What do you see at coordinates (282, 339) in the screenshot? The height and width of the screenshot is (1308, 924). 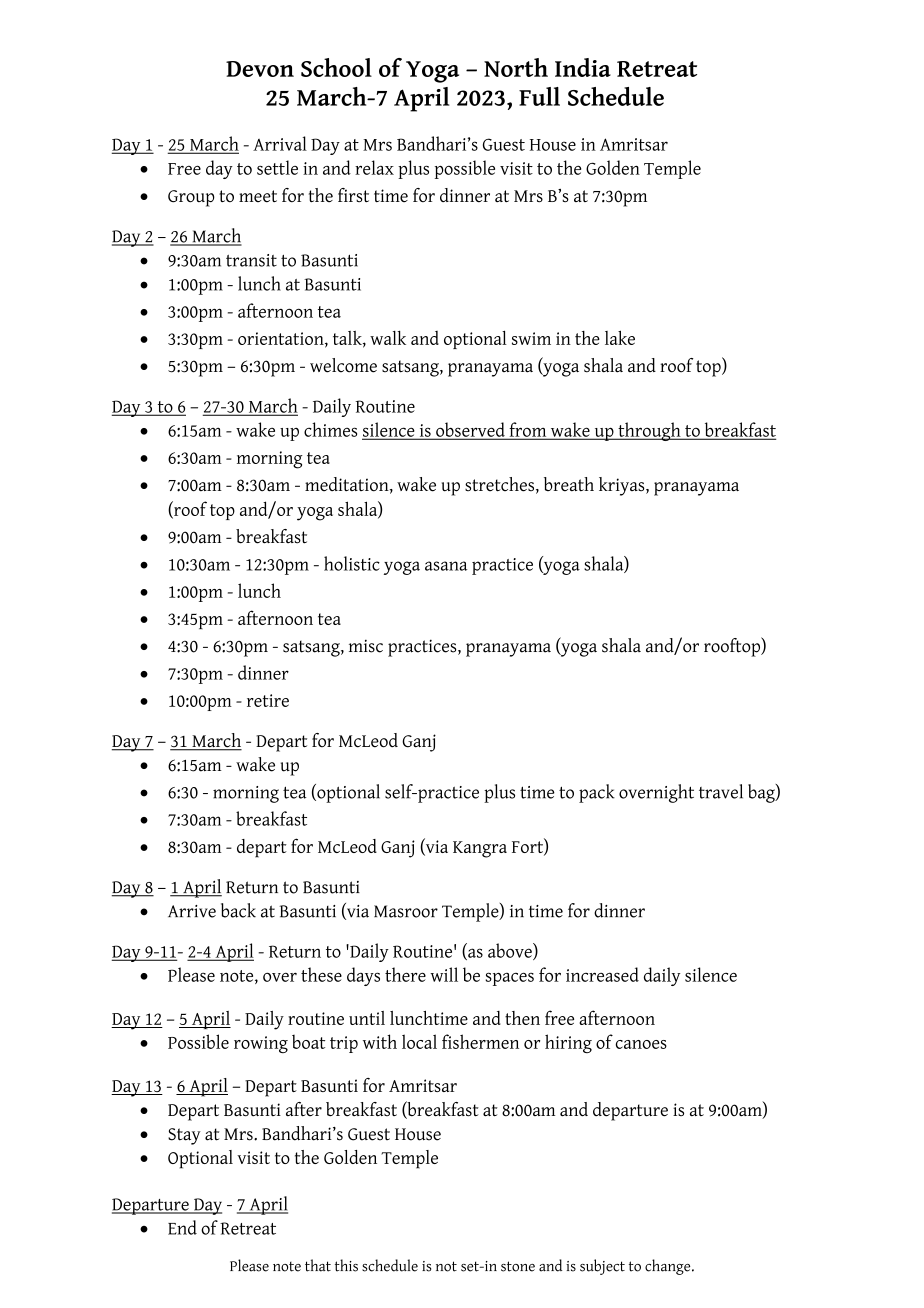 I see `orientation` at bounding box center [282, 339].
